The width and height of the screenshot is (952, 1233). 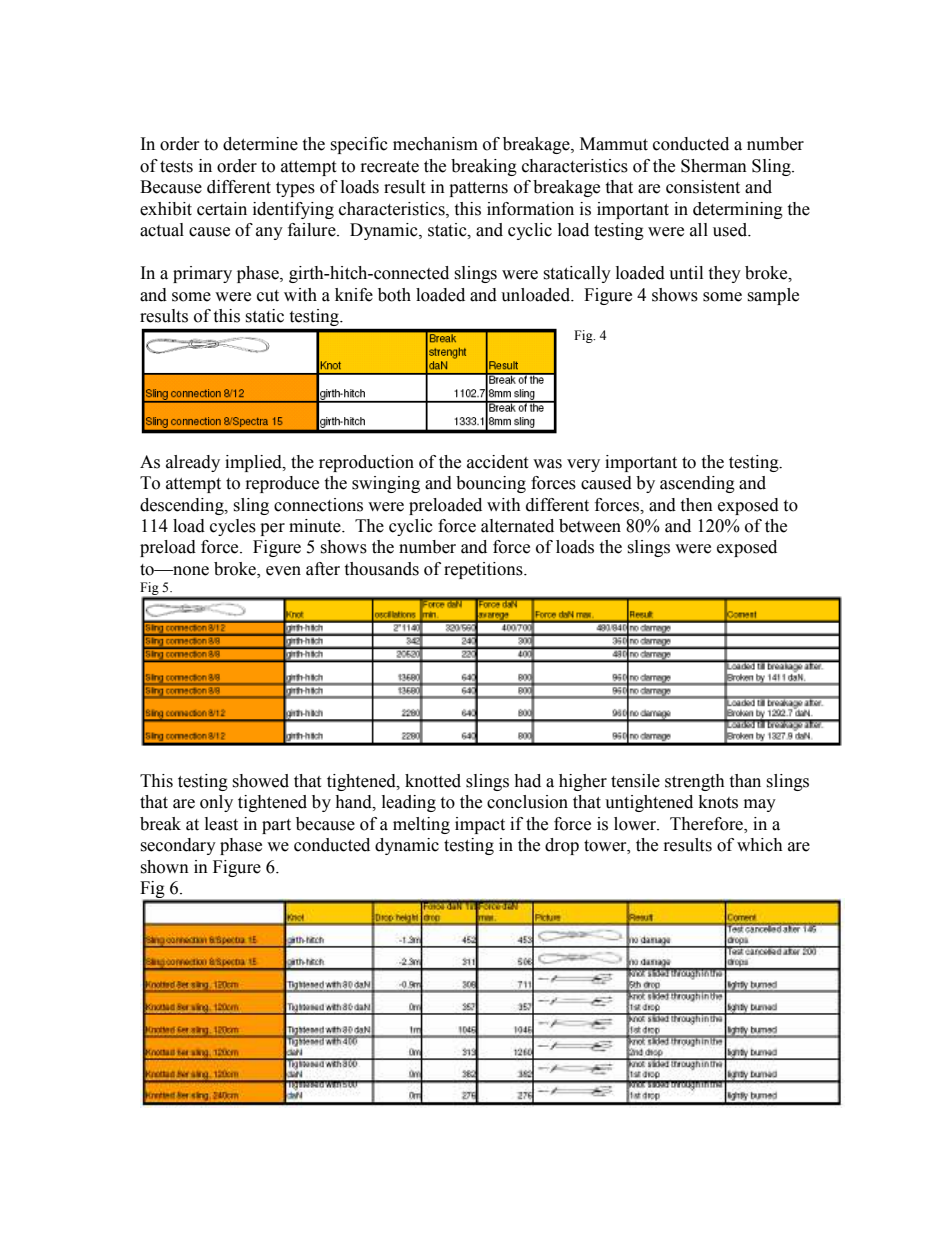 What do you see at coordinates (260, 144) in the screenshot?
I see `determine` at bounding box center [260, 144].
